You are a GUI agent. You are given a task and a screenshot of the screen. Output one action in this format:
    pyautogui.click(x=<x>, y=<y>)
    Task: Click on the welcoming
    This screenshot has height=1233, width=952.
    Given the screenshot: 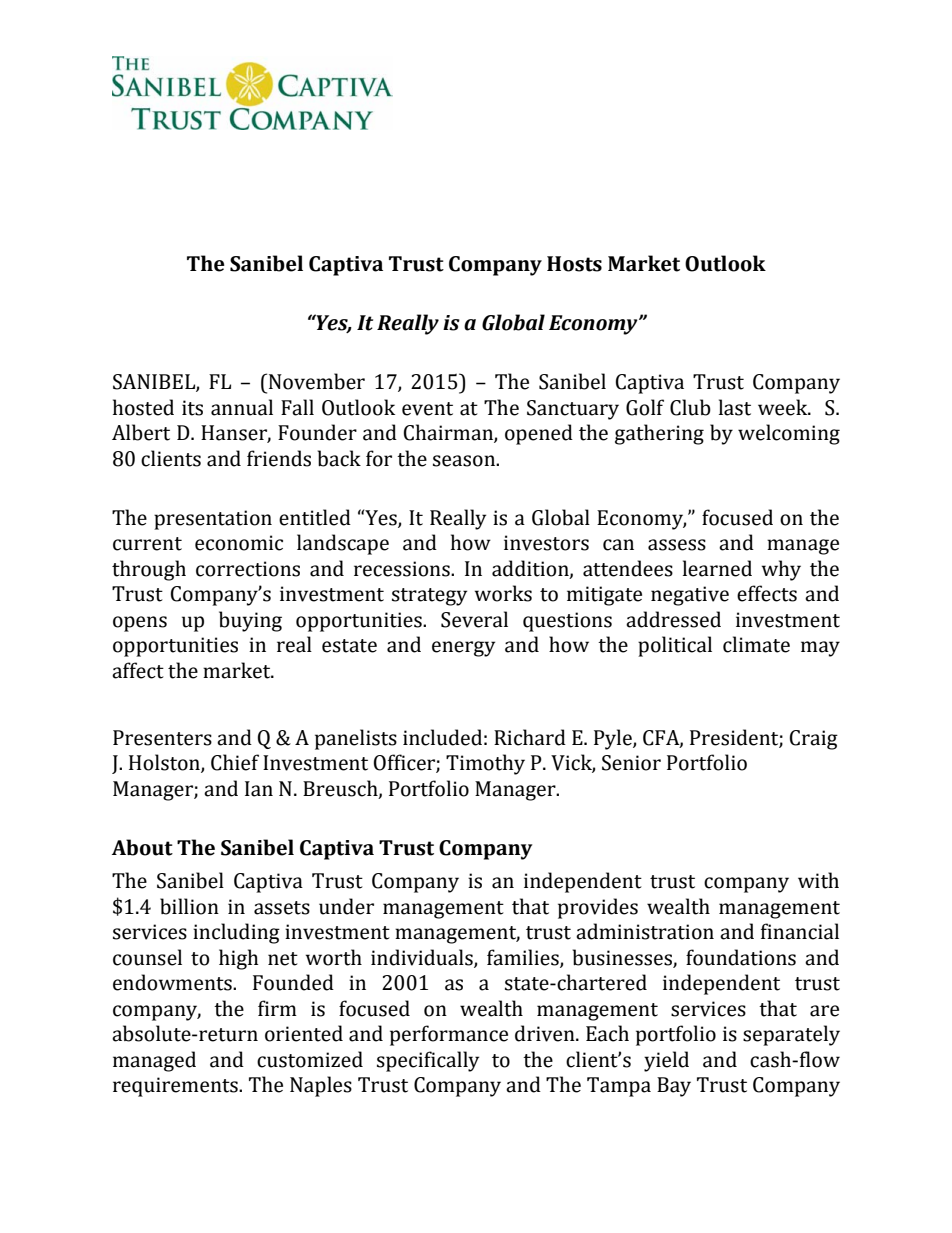 What is the action you would take?
    pyautogui.click(x=789, y=434)
